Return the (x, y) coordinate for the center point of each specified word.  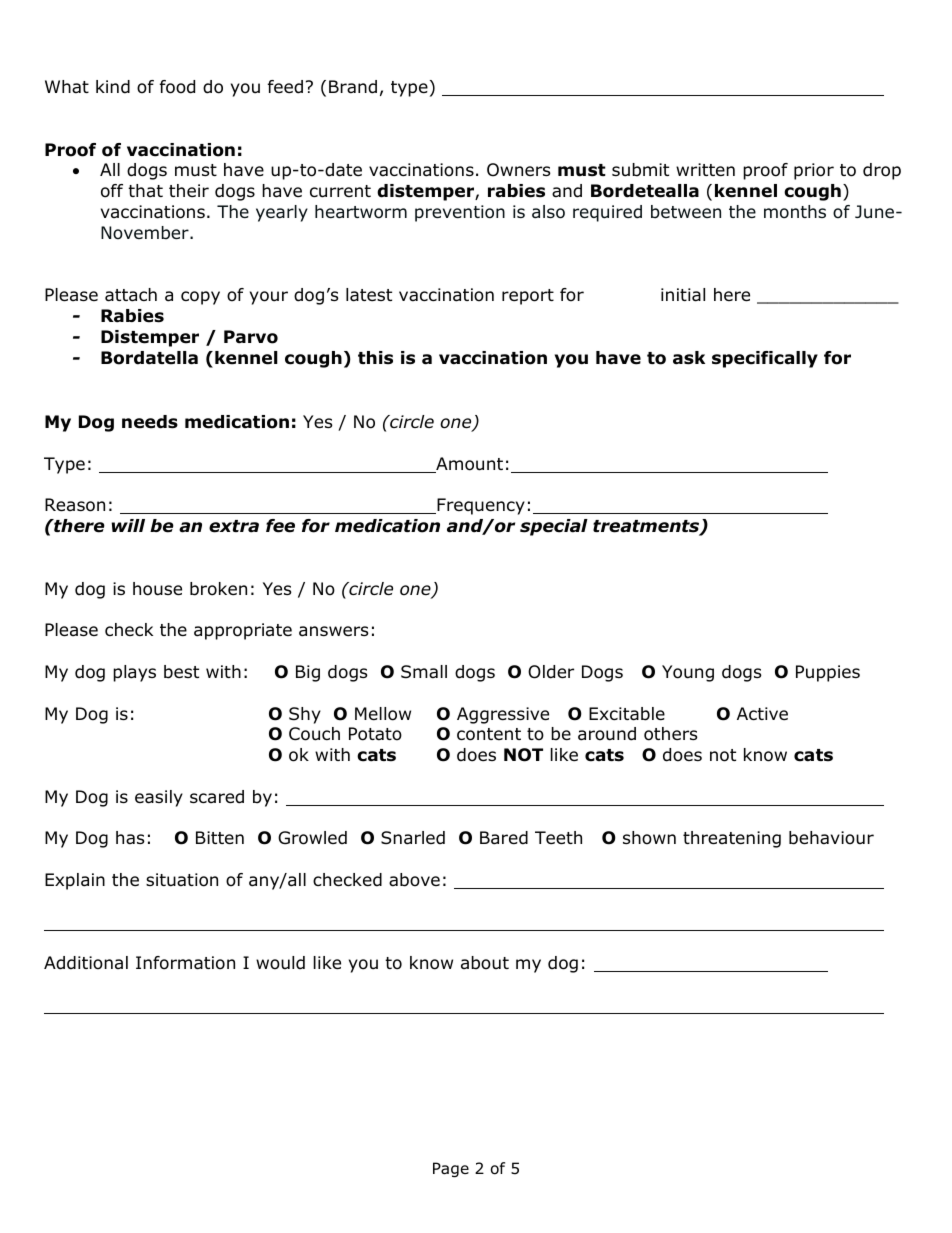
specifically (765, 359)
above (414, 880)
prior (814, 171)
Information (185, 963)
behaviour (831, 838)
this (375, 358)
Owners (519, 170)
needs (150, 422)
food (177, 87)
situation (182, 880)
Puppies (828, 673)
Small (424, 672)
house (157, 589)
